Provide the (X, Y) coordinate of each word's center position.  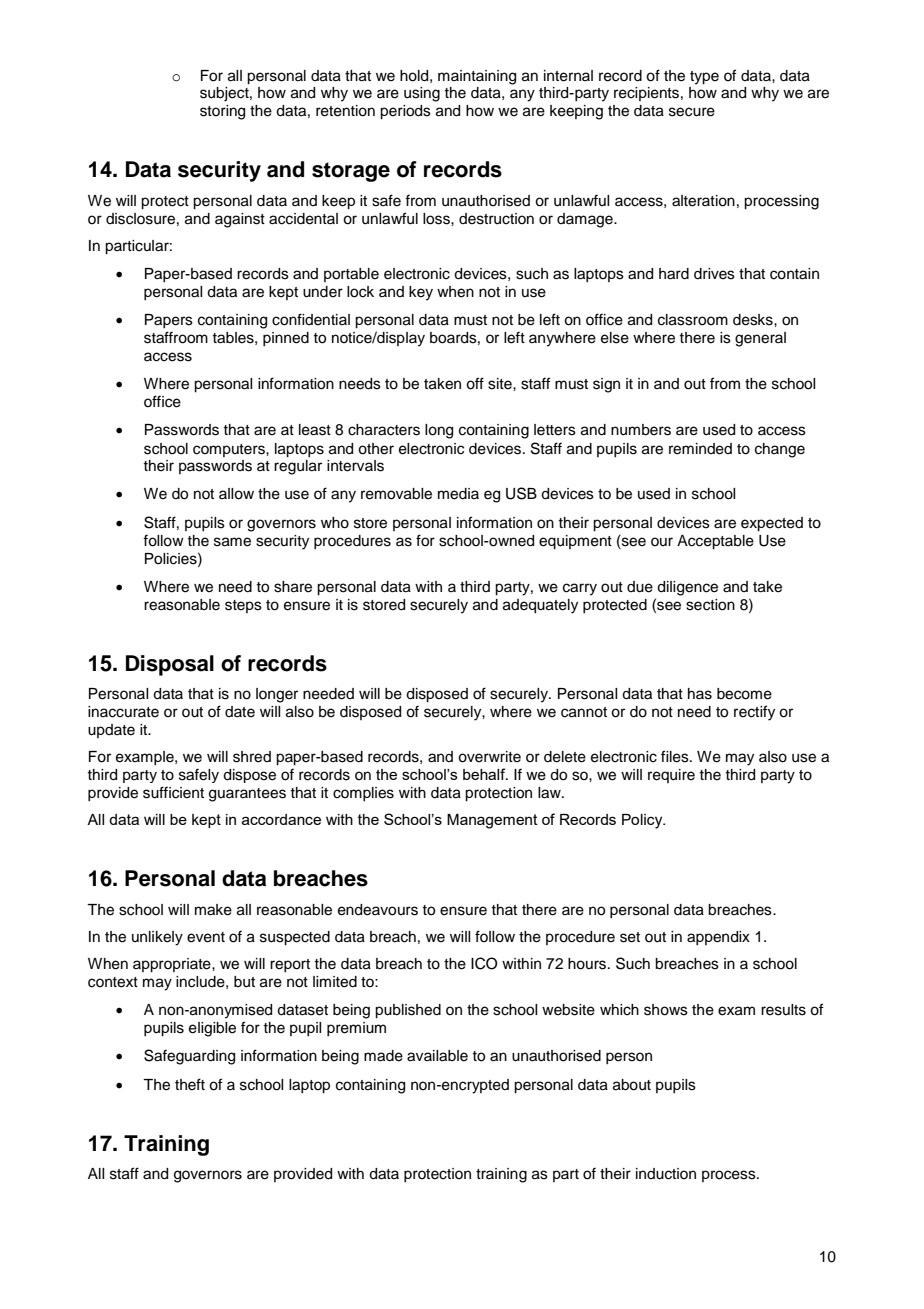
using (422, 94)
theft (190, 1084)
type (704, 78)
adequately (540, 606)
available (437, 1056)
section (710, 605)
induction (666, 1174)
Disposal (170, 665)
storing (222, 112)
